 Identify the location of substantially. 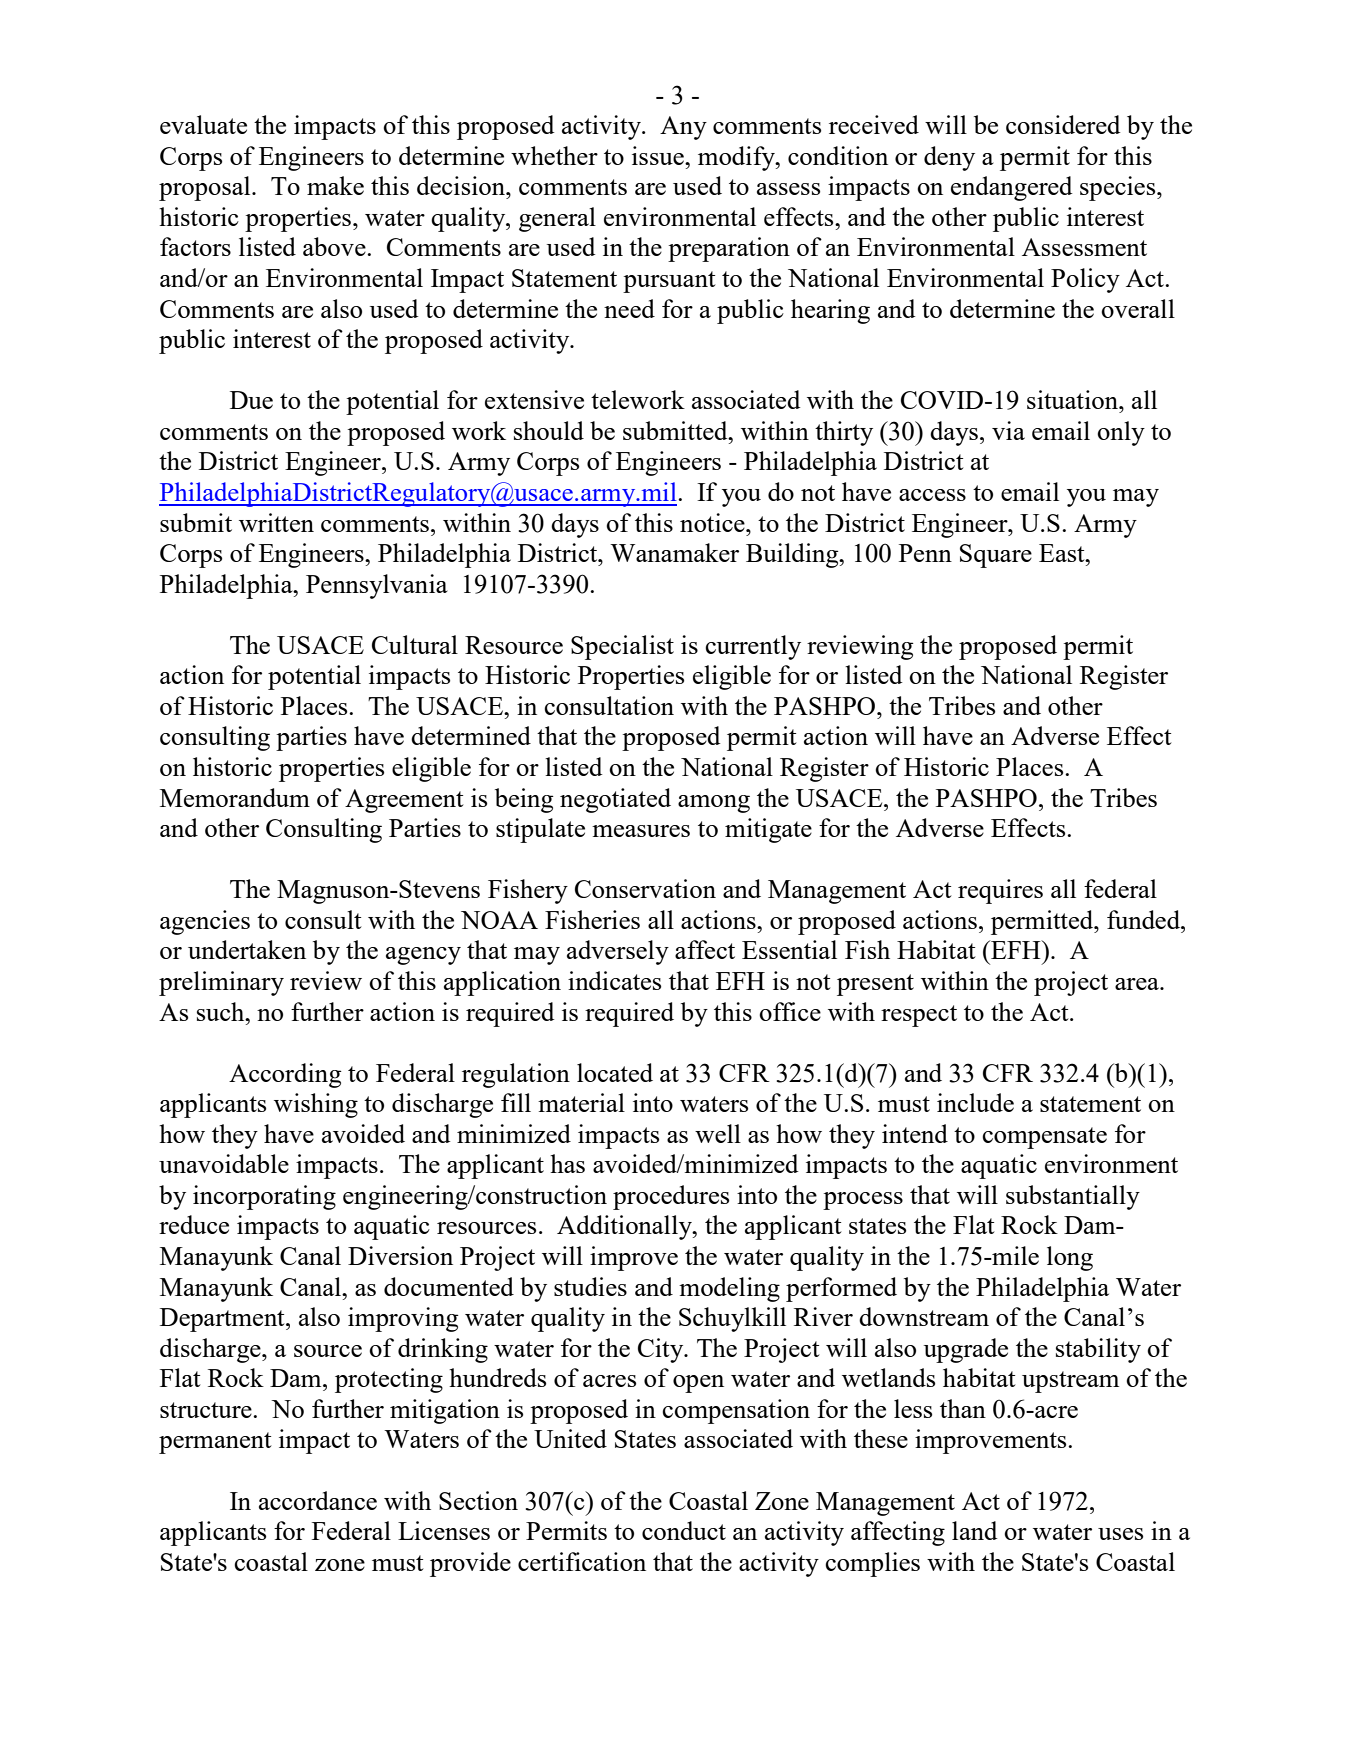
(1073, 1197).
